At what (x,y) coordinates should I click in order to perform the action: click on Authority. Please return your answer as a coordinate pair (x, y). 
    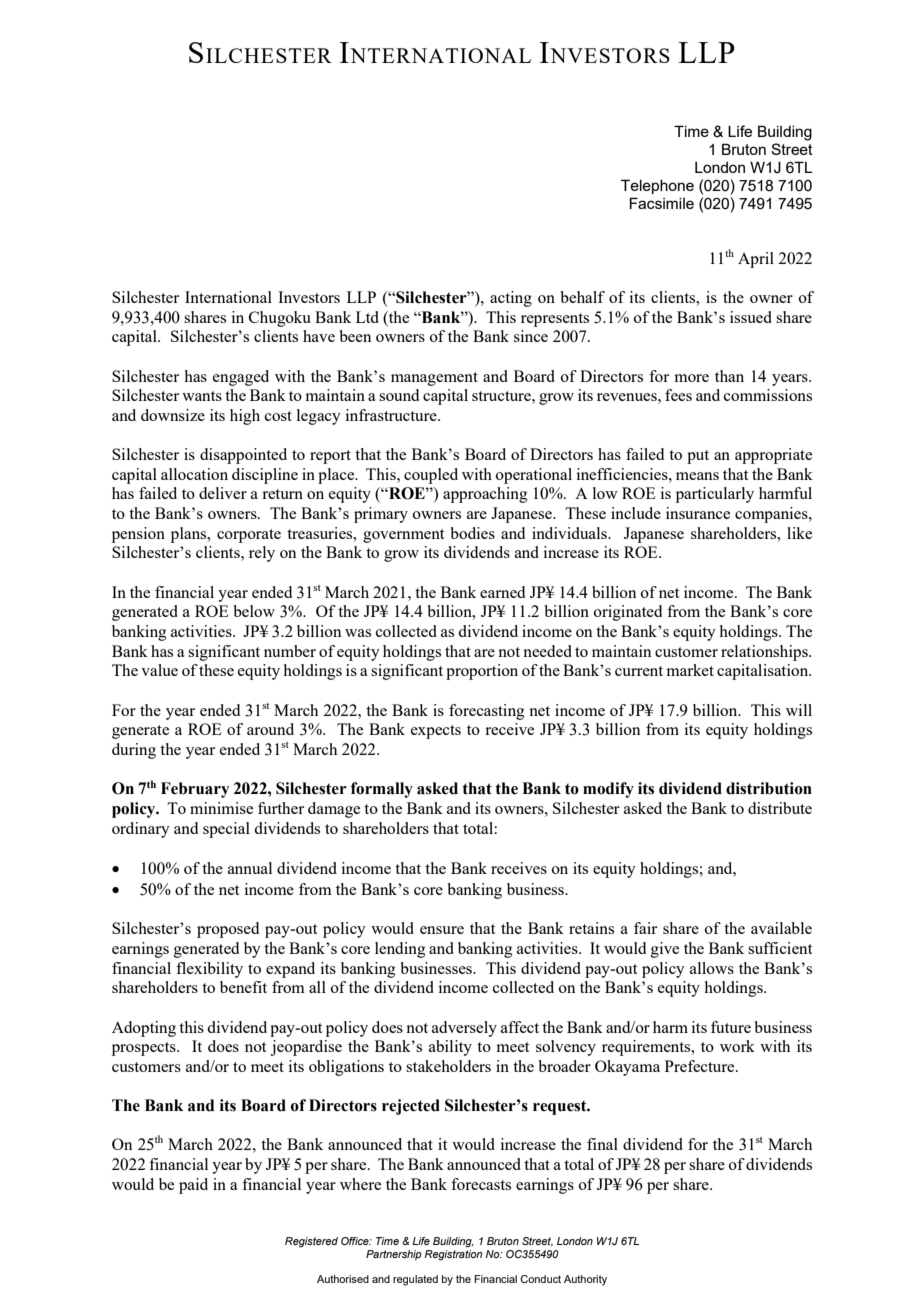
    Looking at the image, I should click on (585, 1280).
